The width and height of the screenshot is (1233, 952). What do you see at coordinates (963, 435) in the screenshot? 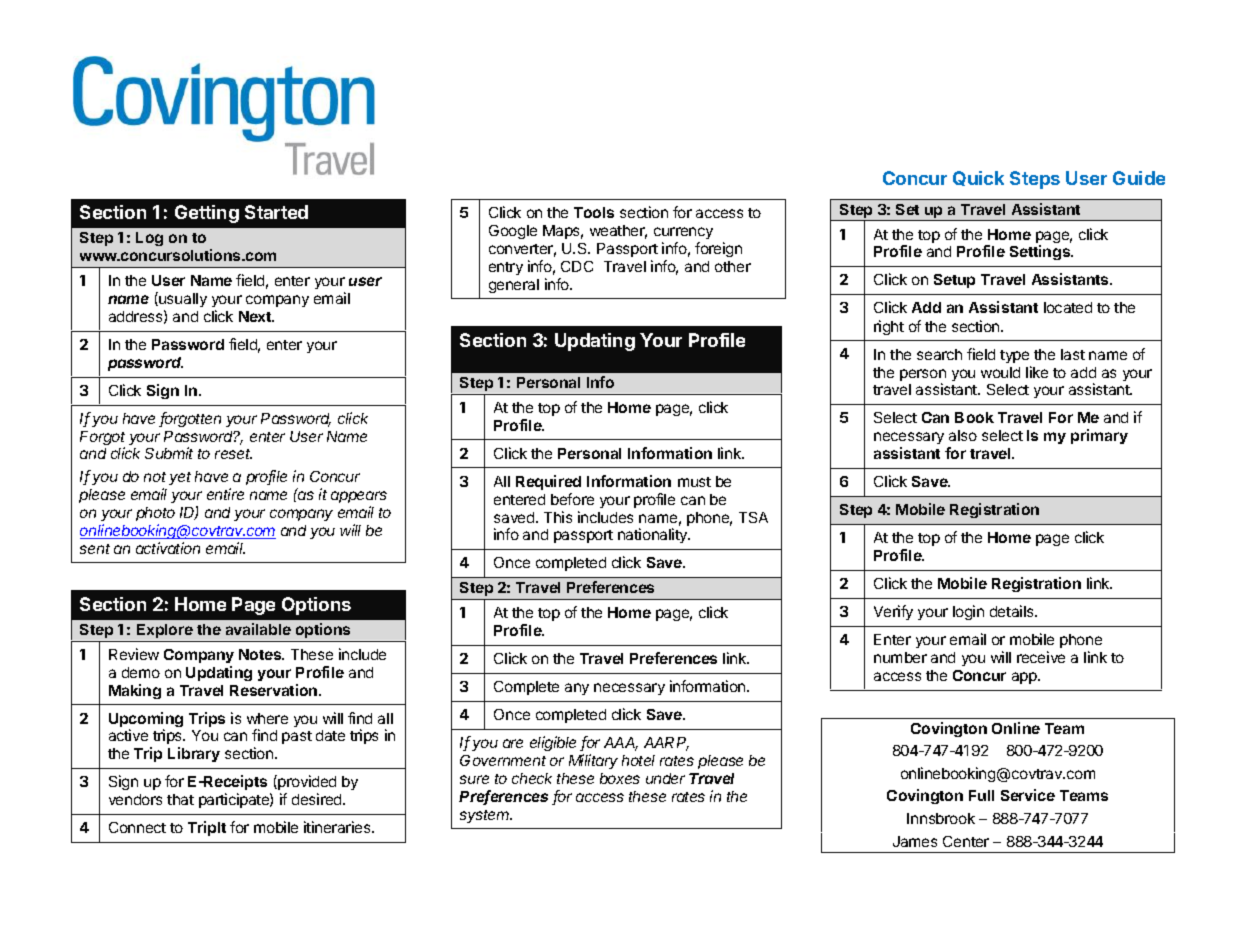
I see `also` at bounding box center [963, 435].
